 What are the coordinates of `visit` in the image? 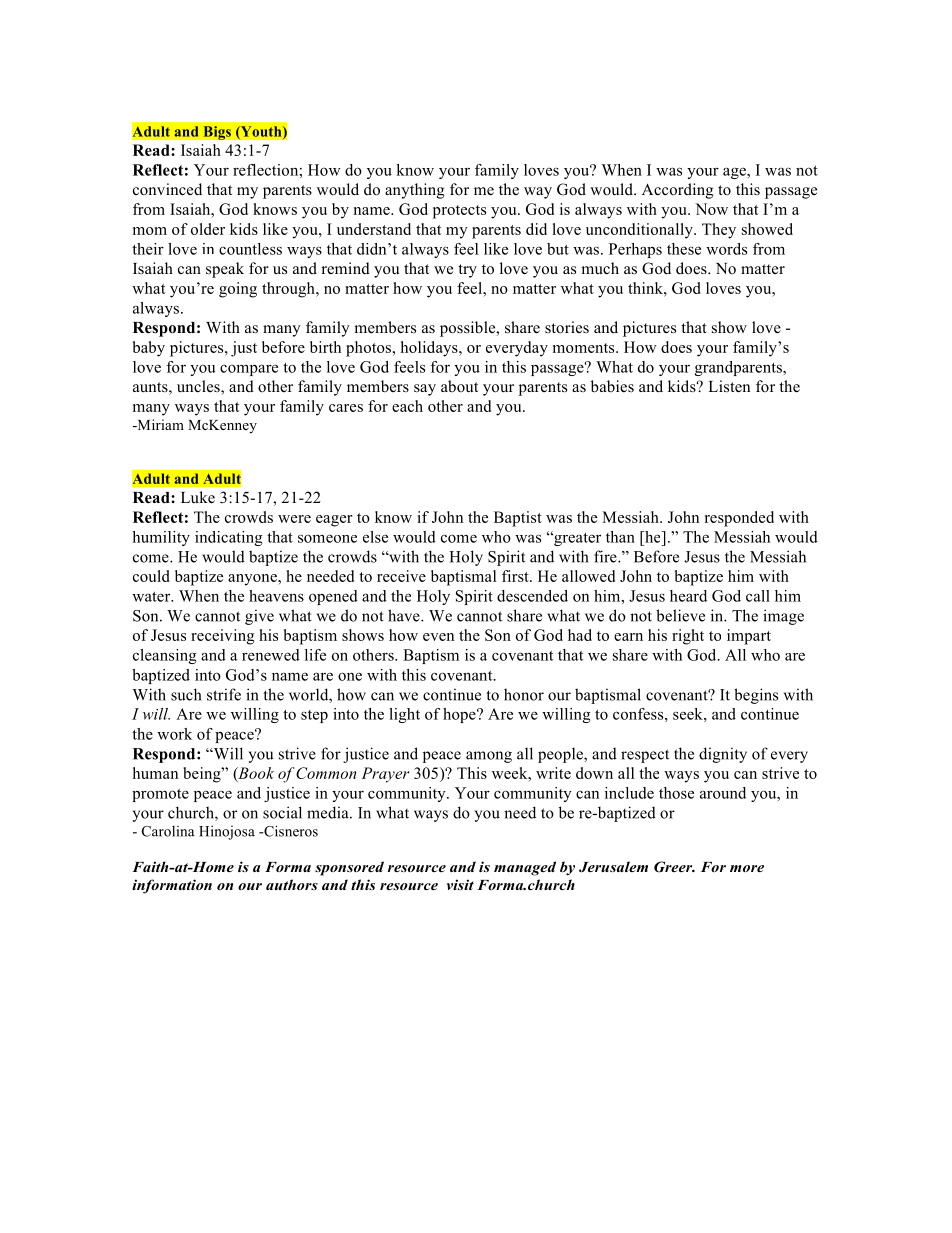 It's located at (460, 884).
